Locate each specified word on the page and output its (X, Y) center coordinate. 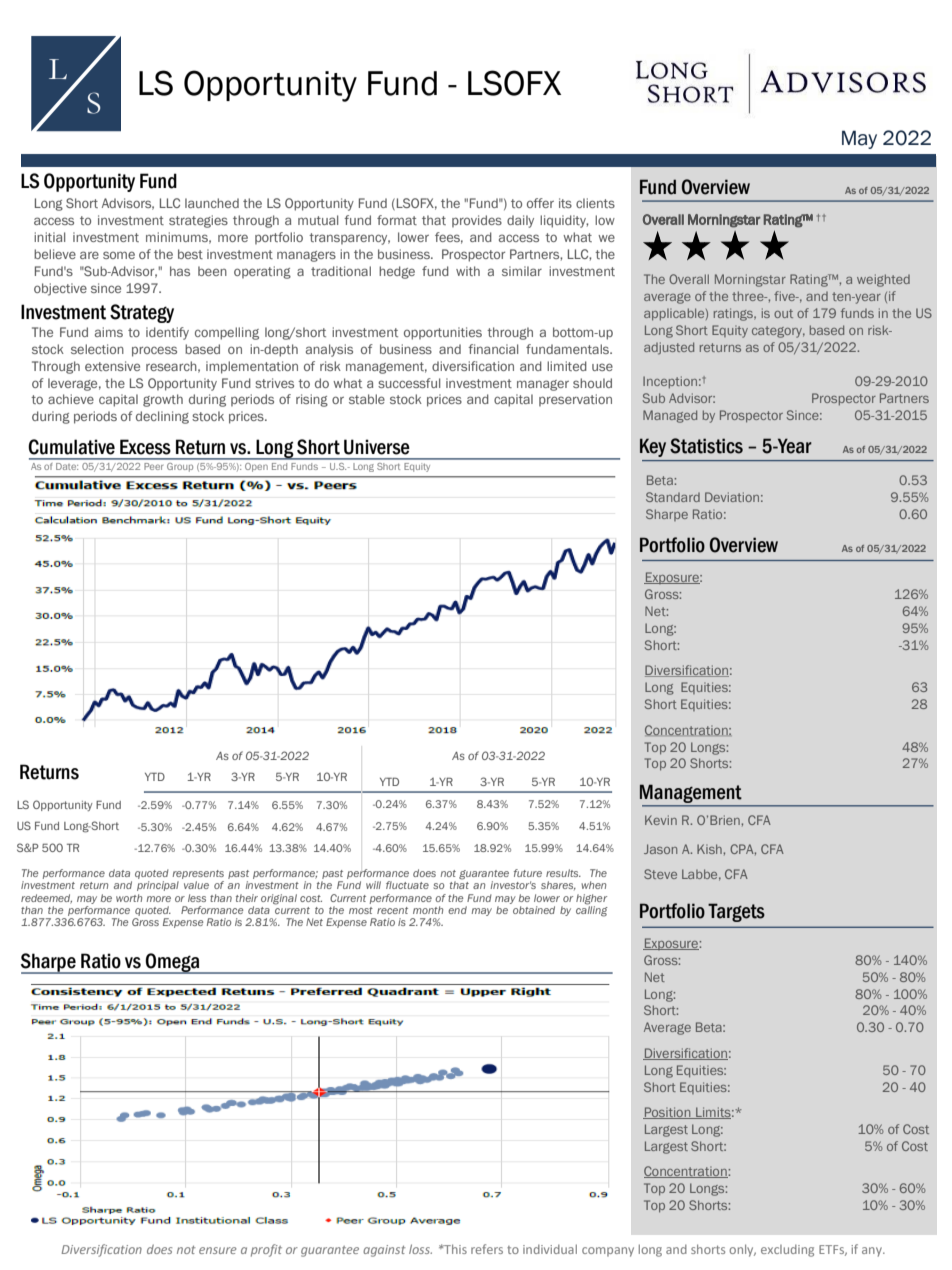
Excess (145, 447)
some (119, 255)
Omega (173, 963)
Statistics (706, 446)
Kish (710, 849)
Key (653, 447)
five (786, 296)
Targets (736, 912)
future (528, 873)
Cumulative (71, 447)
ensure (218, 1250)
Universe (377, 447)
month (428, 910)
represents (198, 874)
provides (477, 221)
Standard (673, 497)
